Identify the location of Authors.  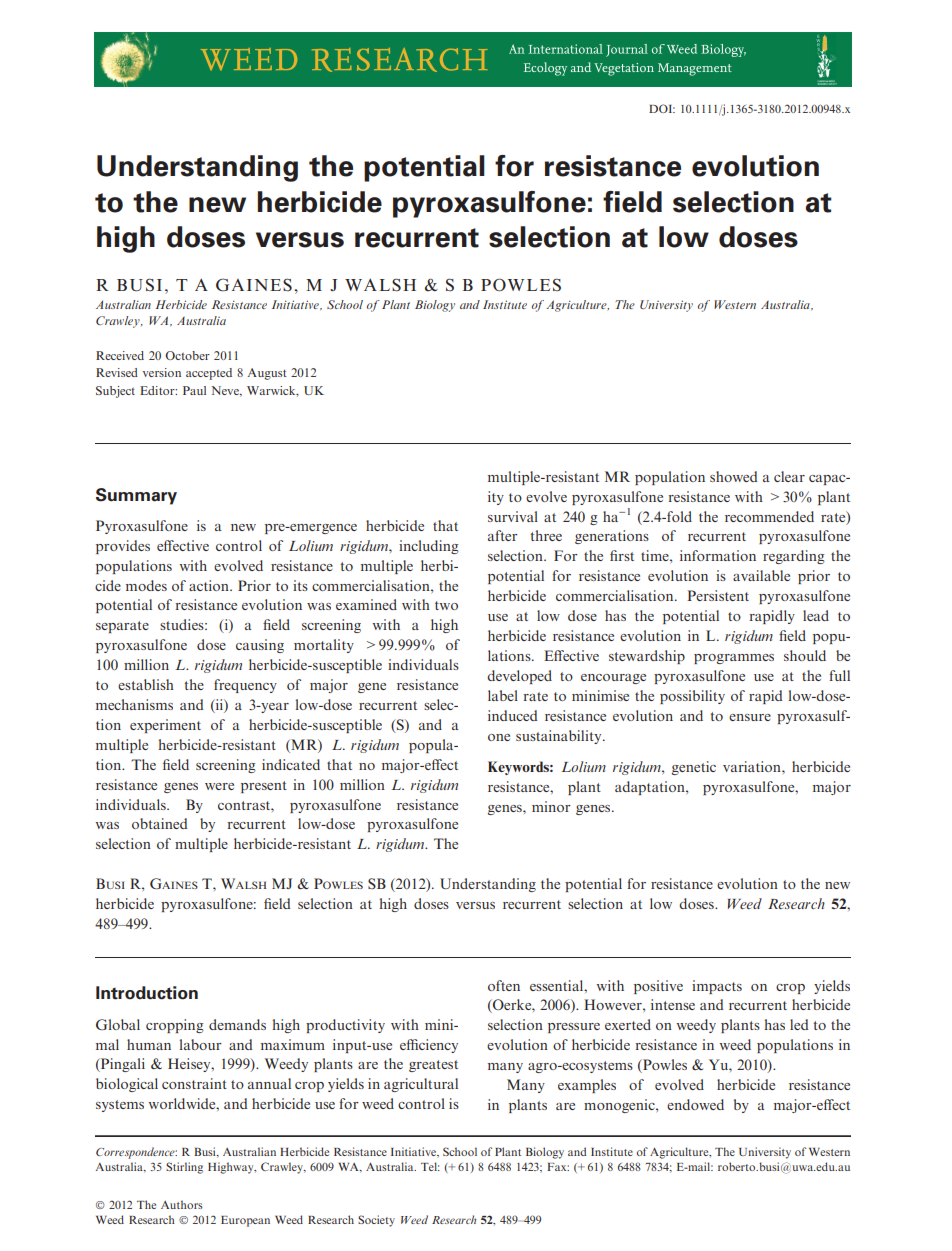
(182, 1204).
